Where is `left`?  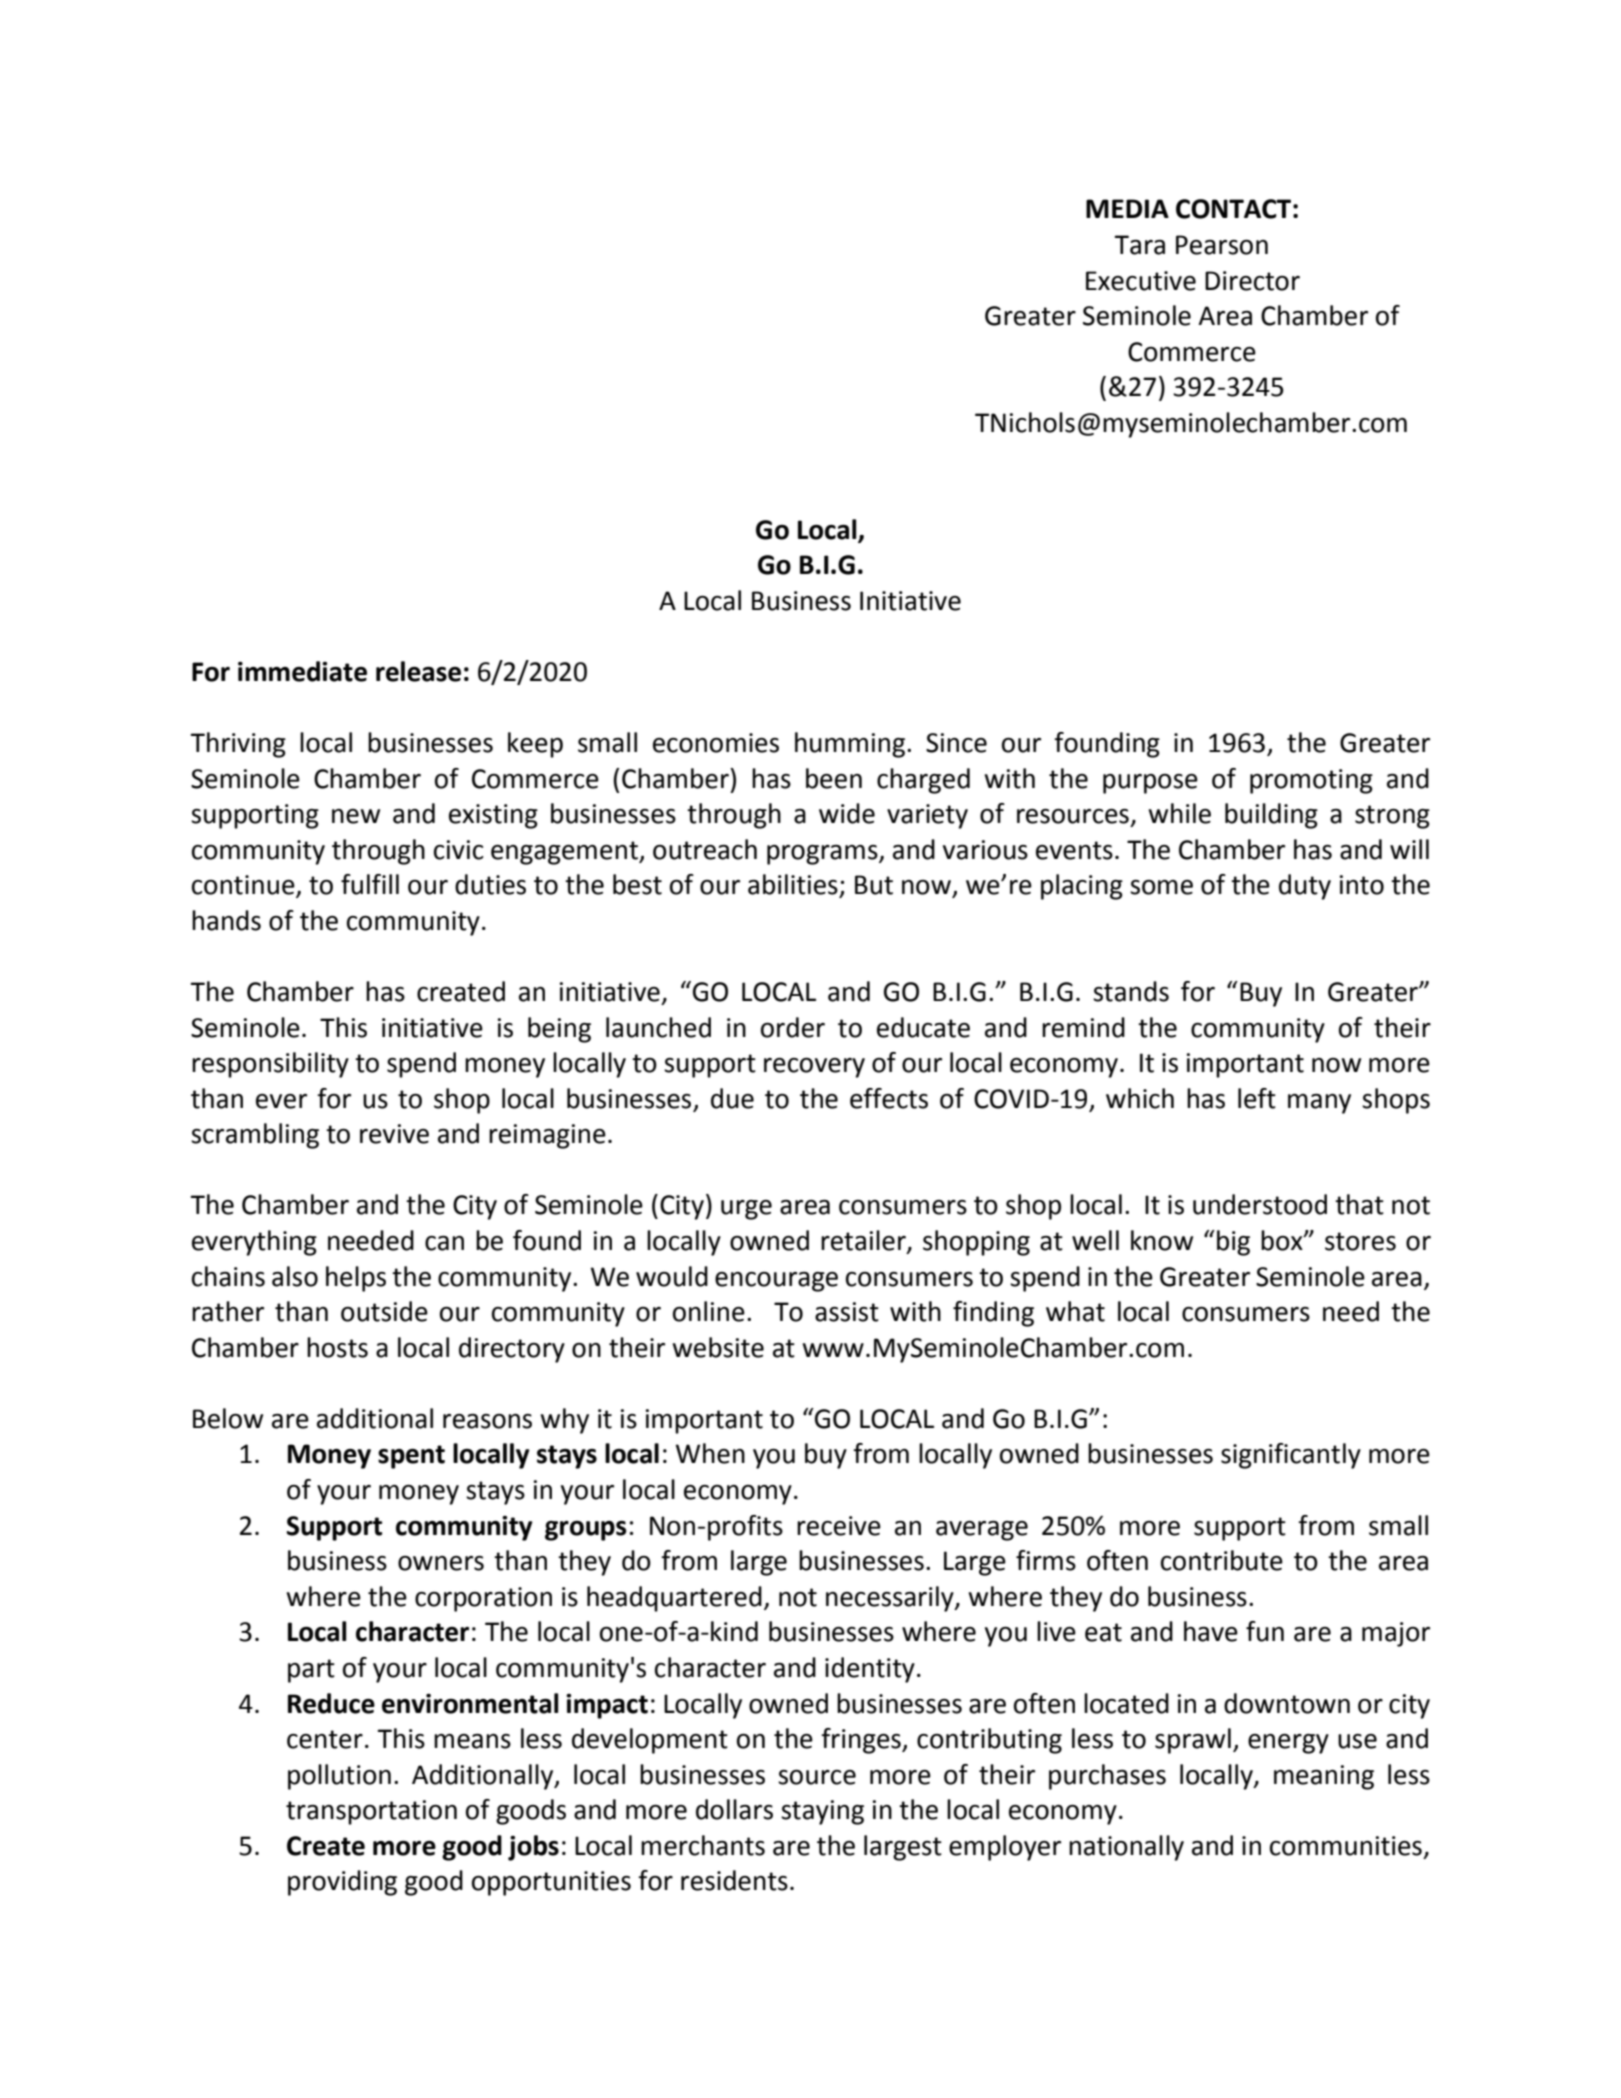
left is located at coordinates (1257, 1098).
